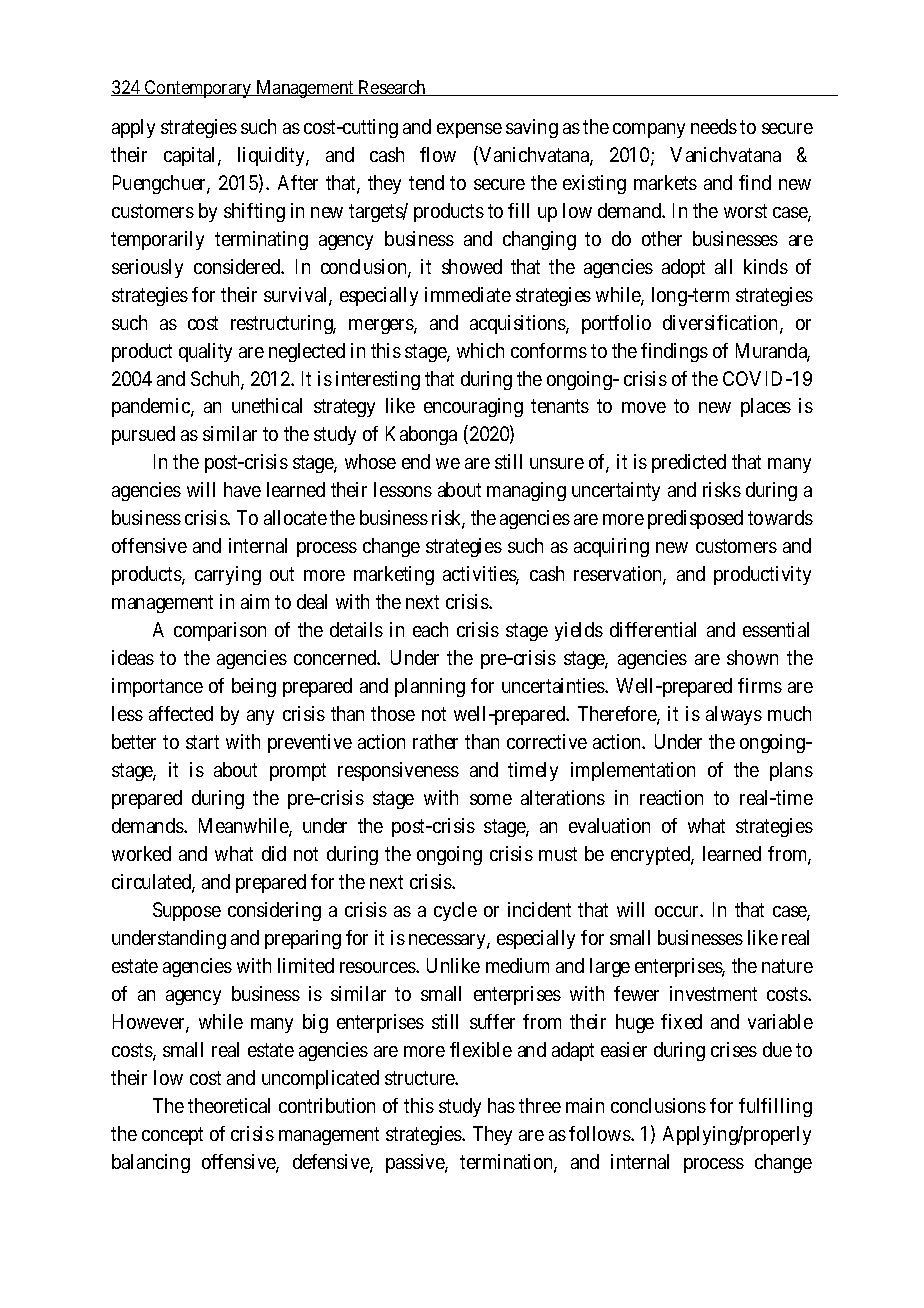  Describe the element at coordinates (198, 89) in the screenshot. I see `Contemporary` at that location.
